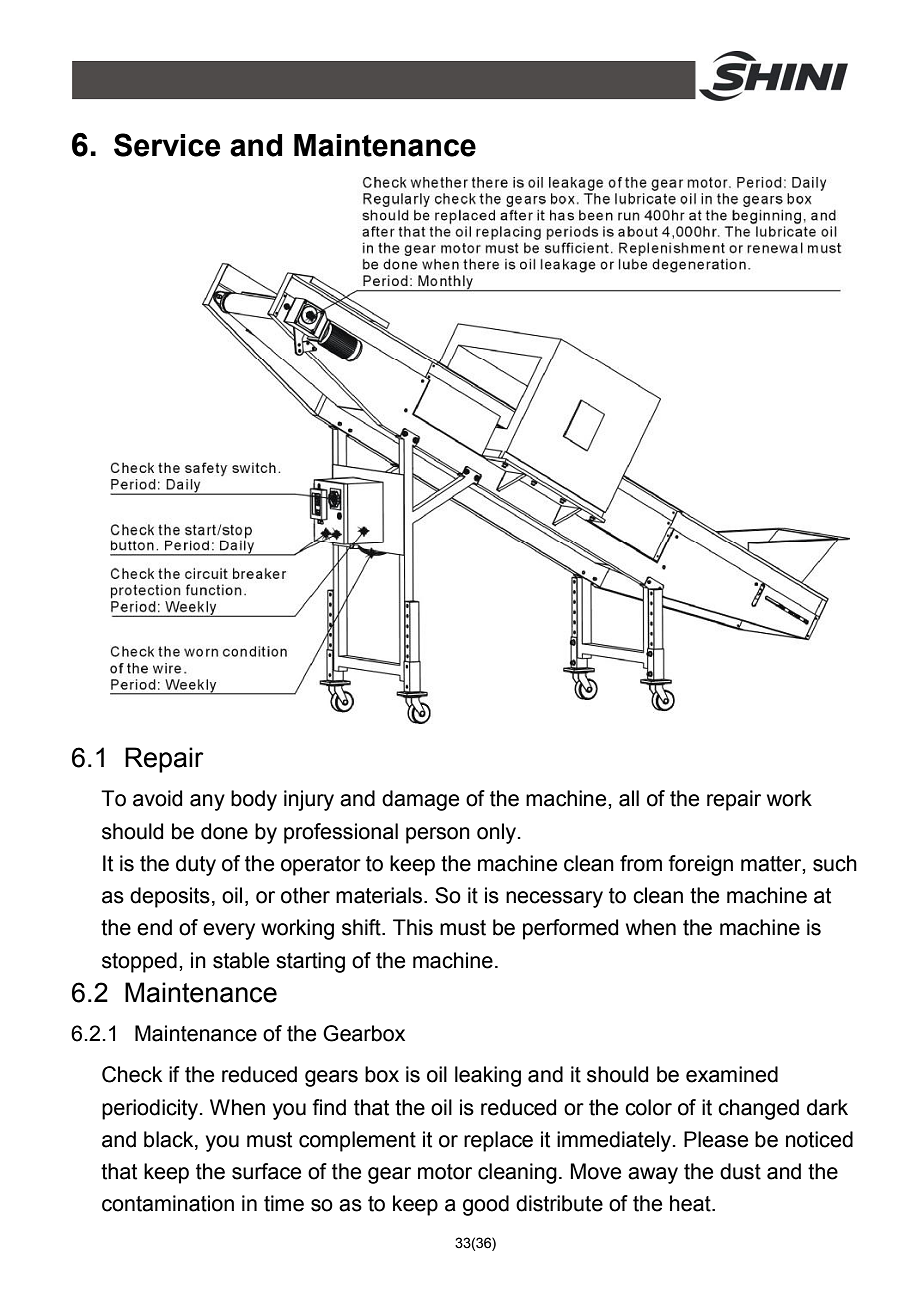  Describe the element at coordinates (309, 800) in the page. I see `injury` at that location.
